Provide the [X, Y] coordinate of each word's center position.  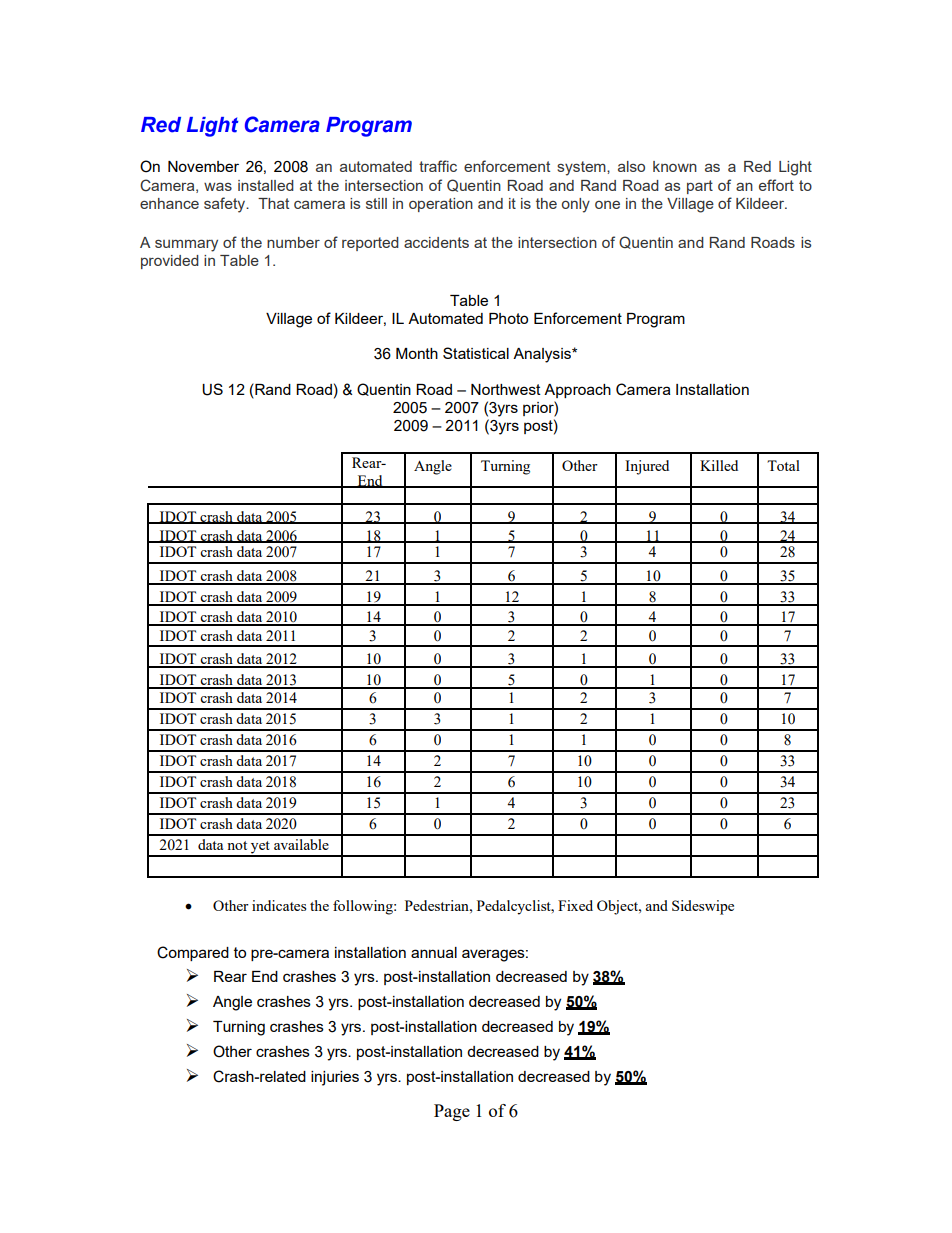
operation [441, 205]
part [700, 187]
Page [452, 1112]
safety [226, 205]
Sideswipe [703, 907]
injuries [335, 1078]
